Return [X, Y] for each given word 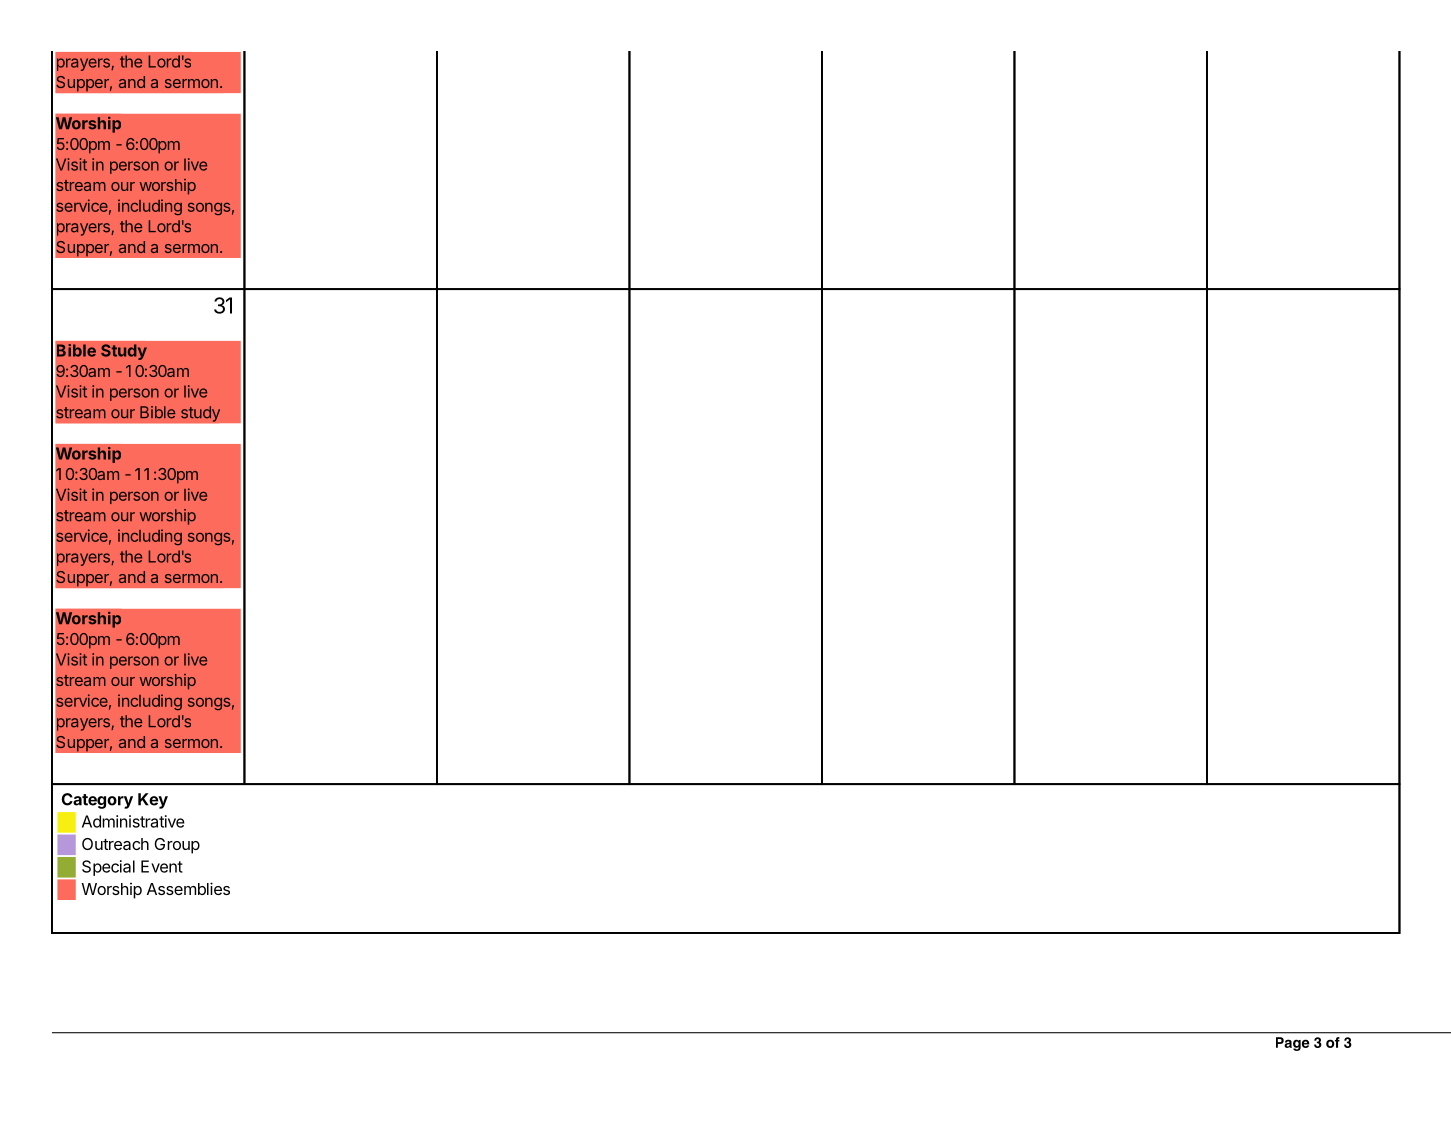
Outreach [115, 844]
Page [1293, 1044]
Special [108, 868]
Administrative [133, 821]
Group [177, 846]
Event [162, 866]
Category [97, 801]
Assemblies [188, 888]
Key [153, 801]
